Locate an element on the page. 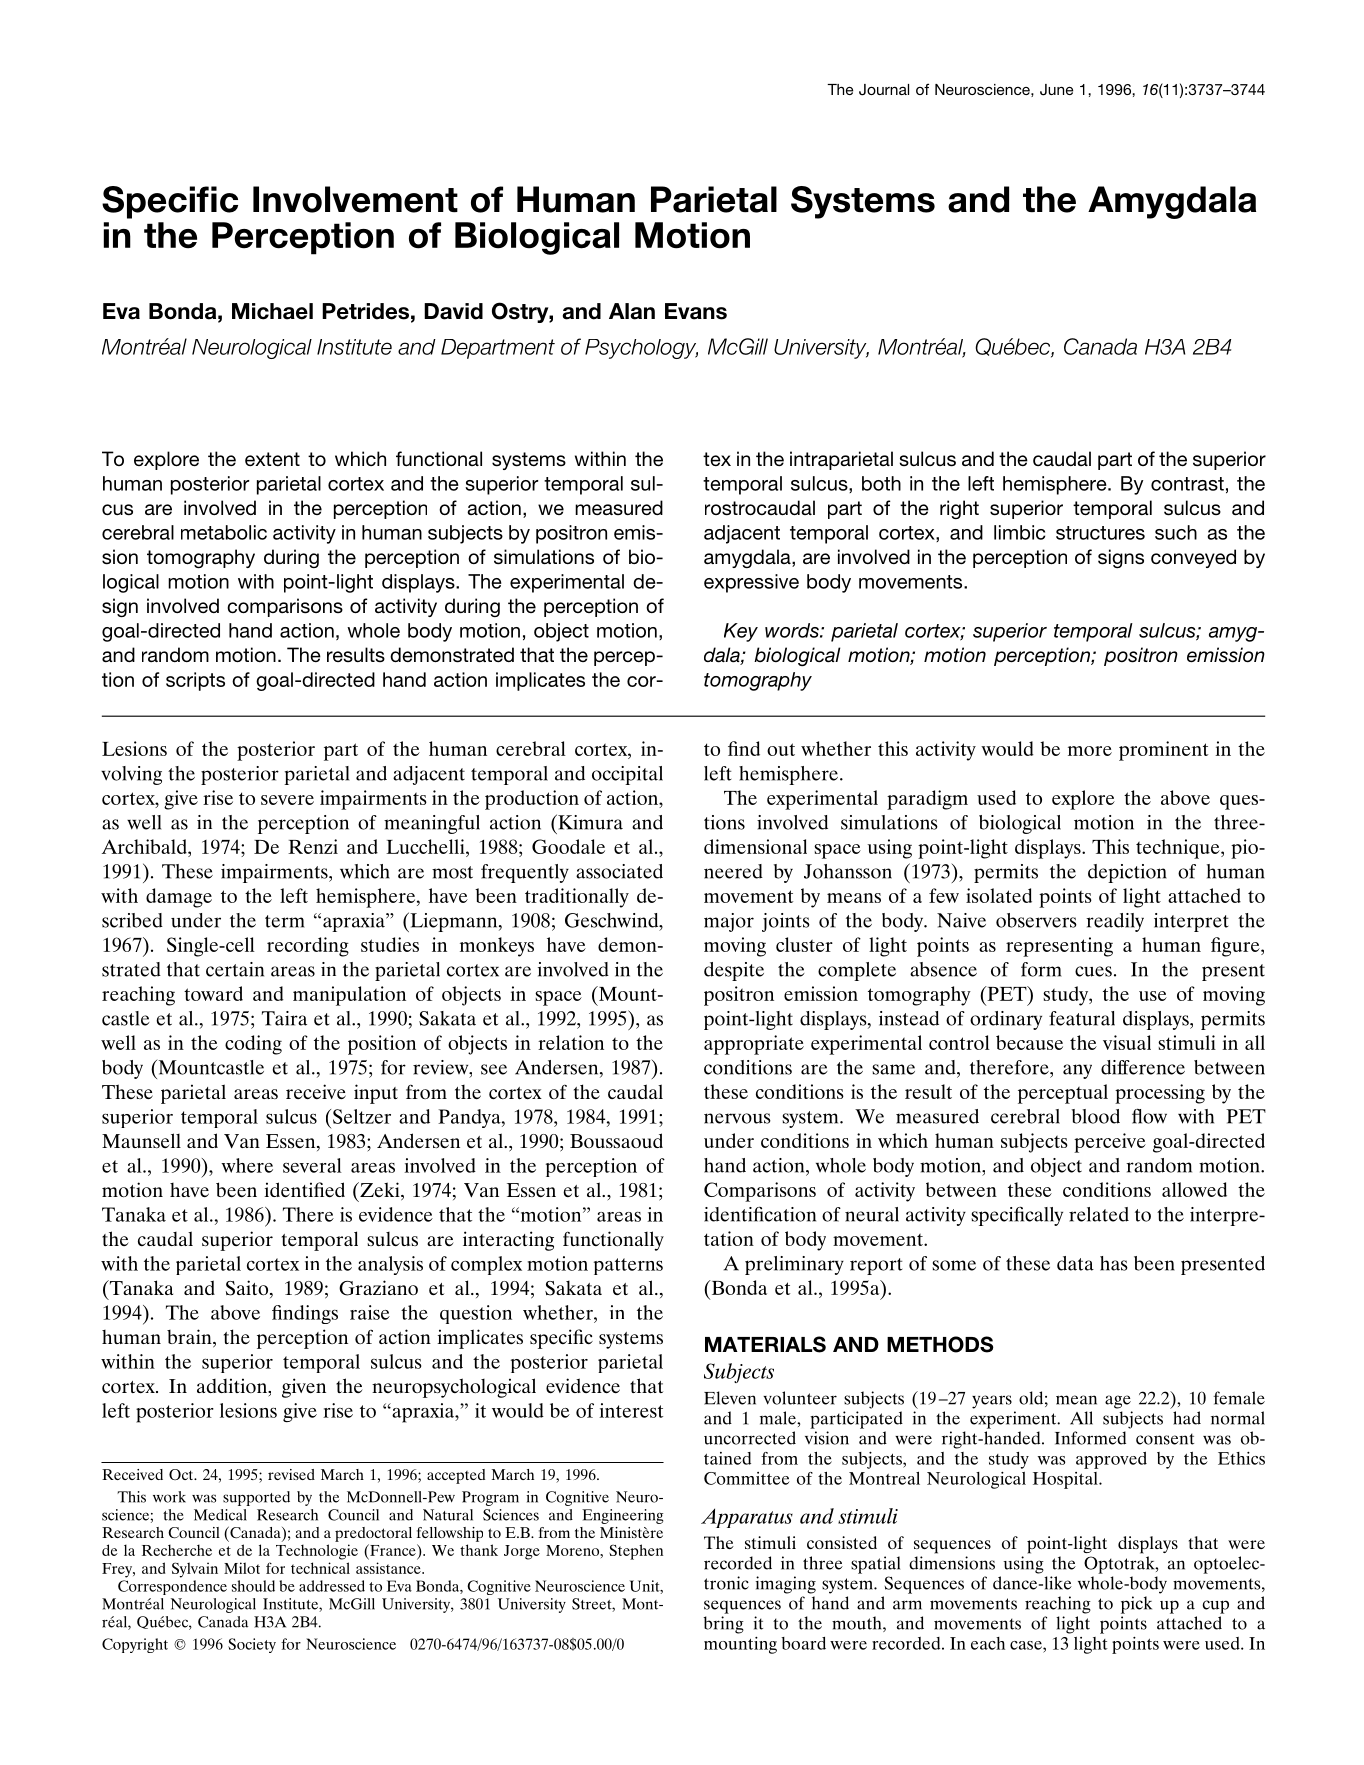 This image has height=1765, width=1364. pick is located at coordinates (1136, 1605).
